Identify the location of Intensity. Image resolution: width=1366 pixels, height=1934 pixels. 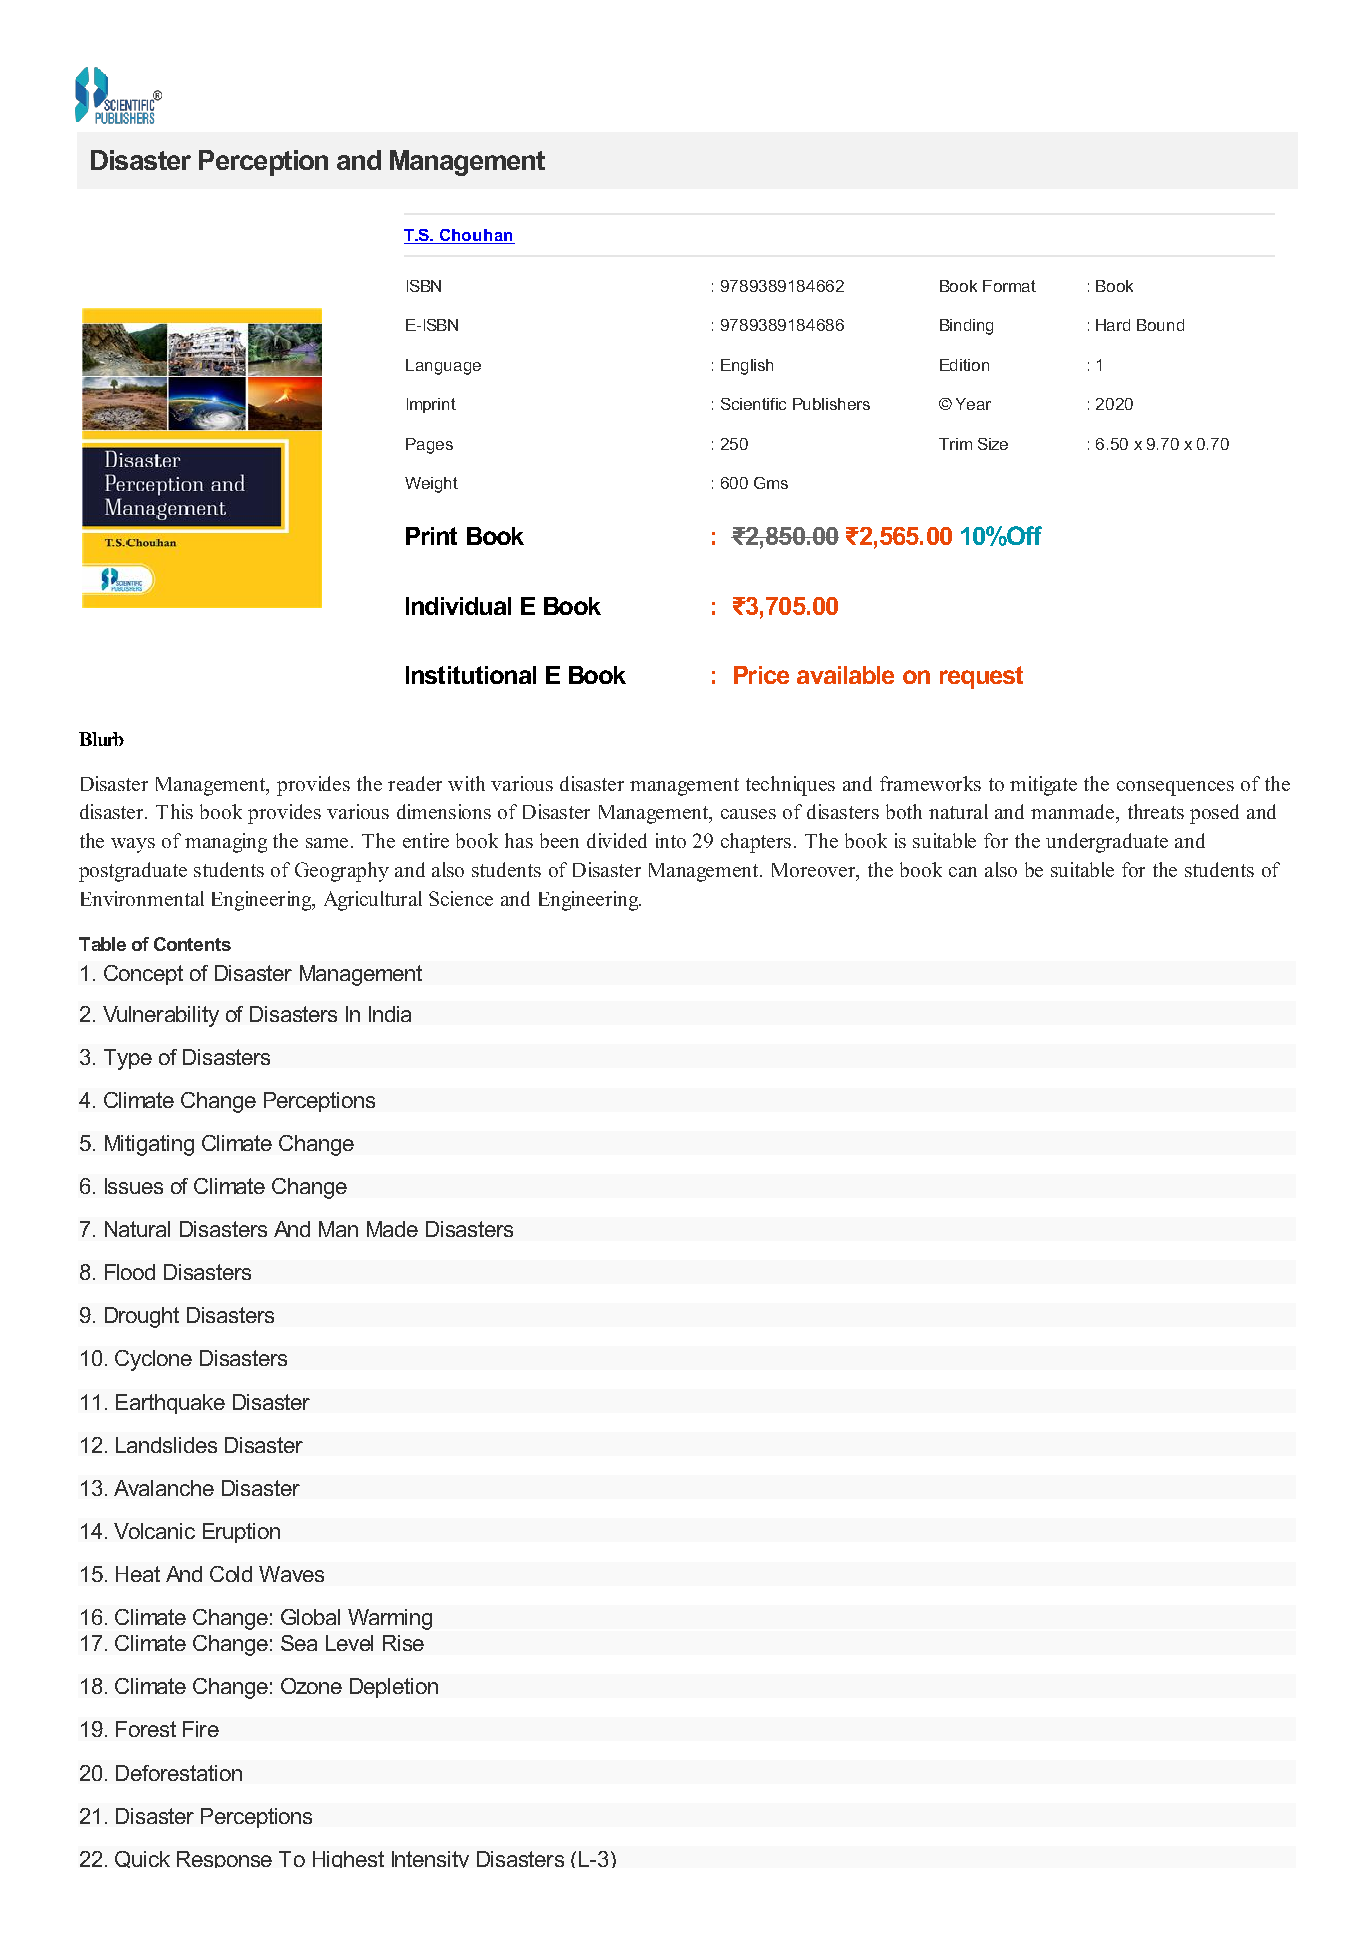
(430, 1859).
